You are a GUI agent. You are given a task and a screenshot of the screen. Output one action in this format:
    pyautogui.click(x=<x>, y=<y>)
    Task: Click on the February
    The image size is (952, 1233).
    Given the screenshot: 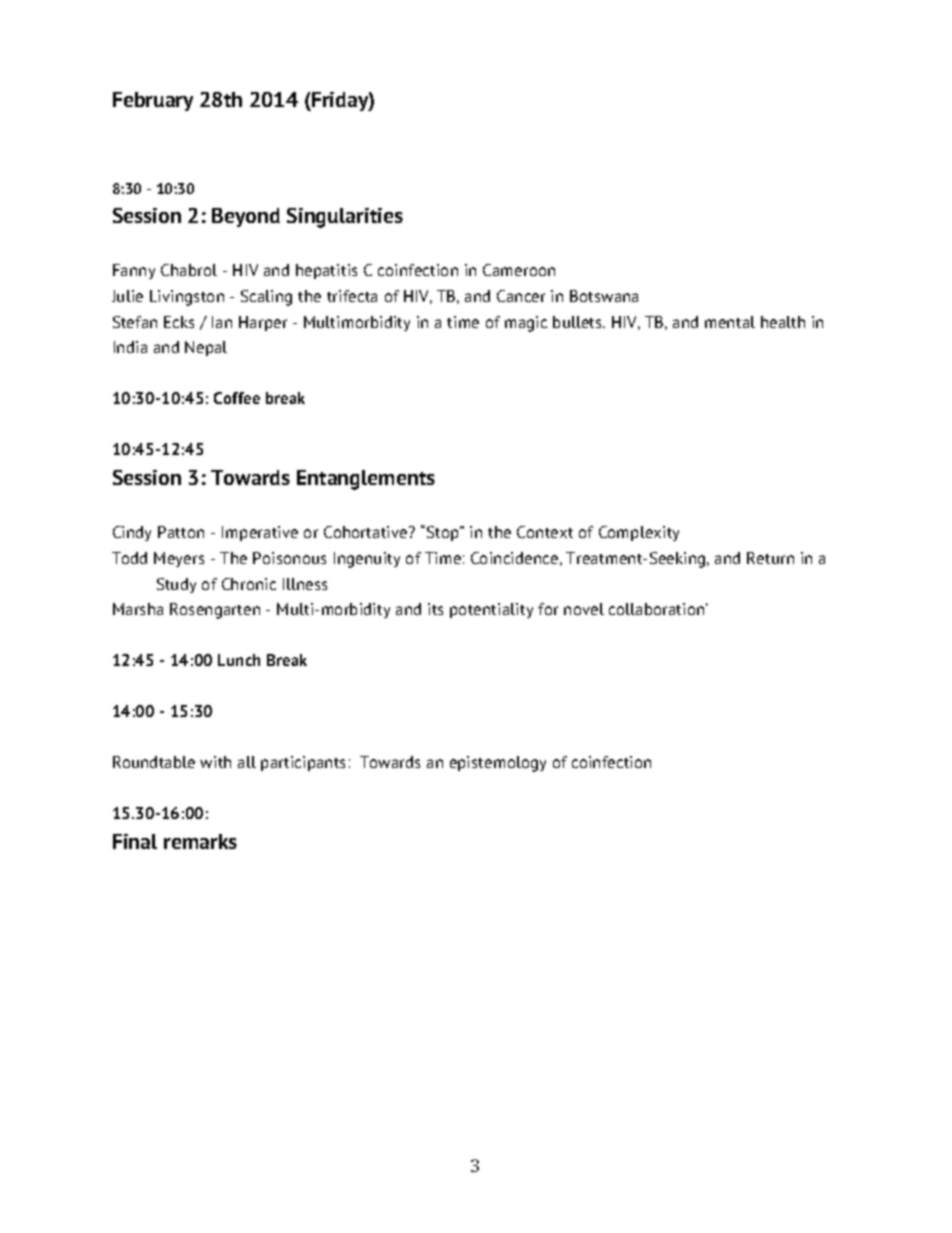 What is the action you would take?
    pyautogui.click(x=153, y=101)
